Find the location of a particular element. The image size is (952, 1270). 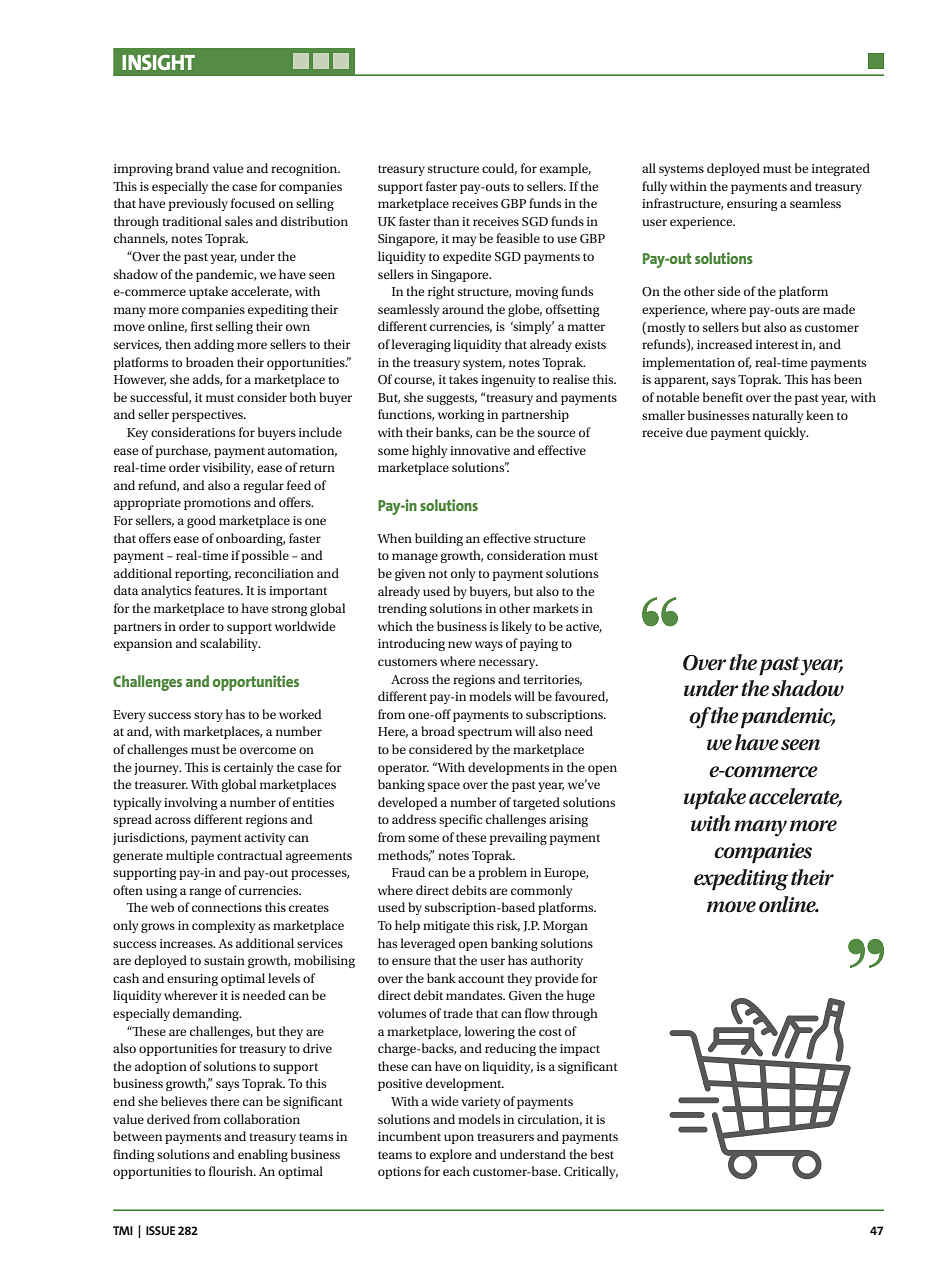

flourish is located at coordinates (232, 1171).
